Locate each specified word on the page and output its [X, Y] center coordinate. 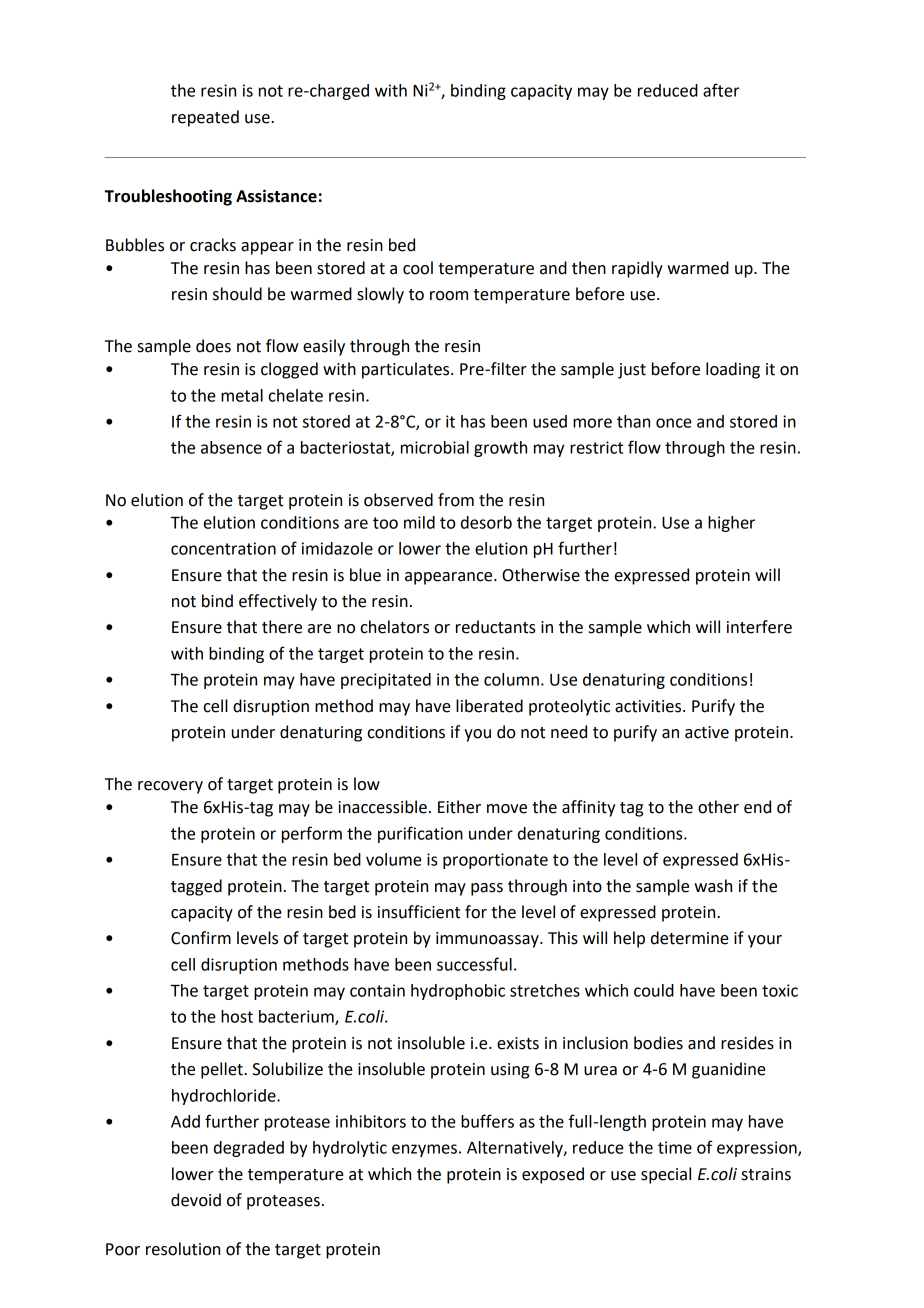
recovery [170, 787]
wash [713, 886]
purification [420, 834]
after [721, 90]
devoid [196, 1200]
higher [731, 524]
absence [231, 447]
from [456, 500]
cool [418, 268]
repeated [205, 118]
